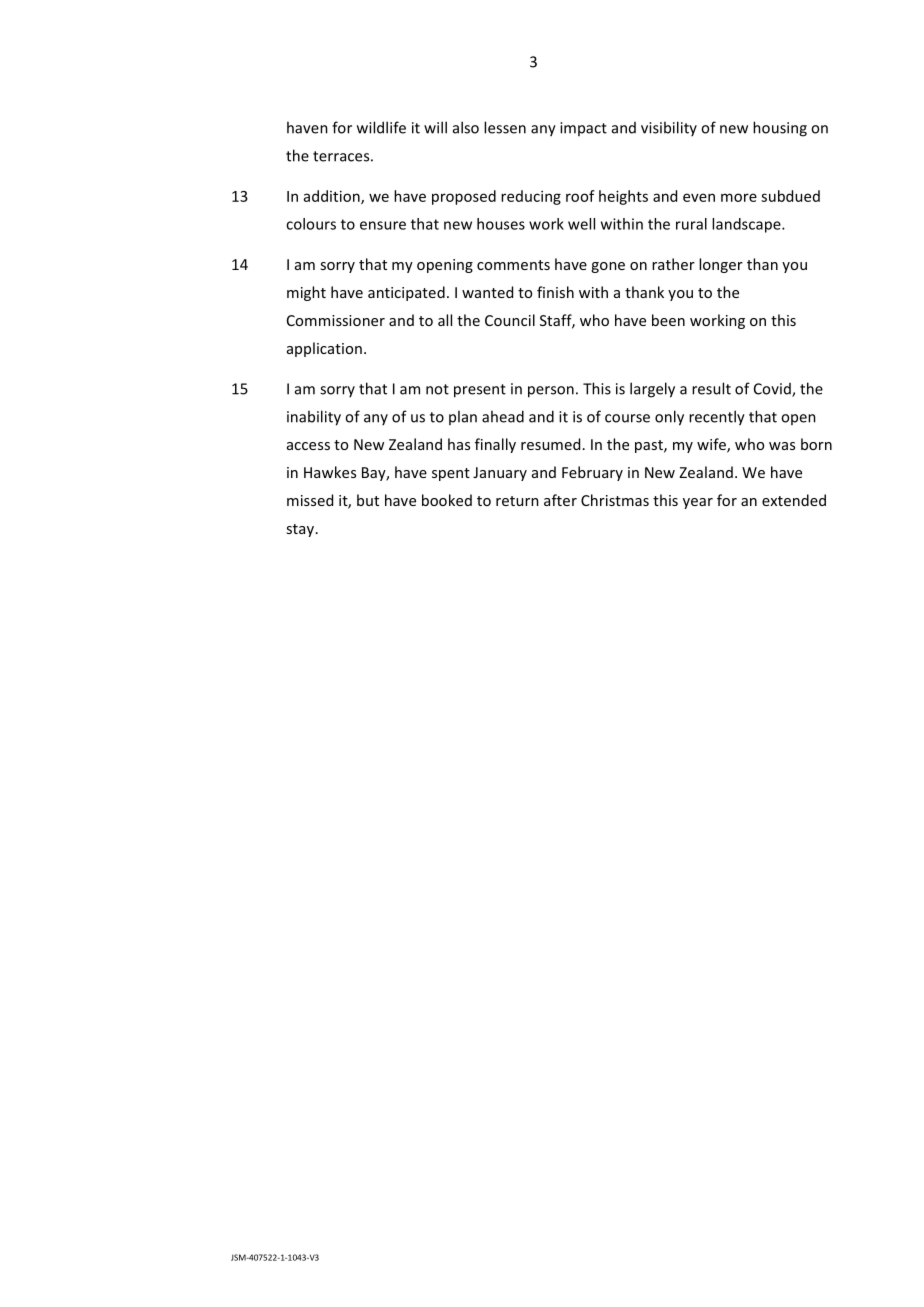 This screenshot has height=1307, width=924. I want to click on Commissioner, so click(336, 320).
